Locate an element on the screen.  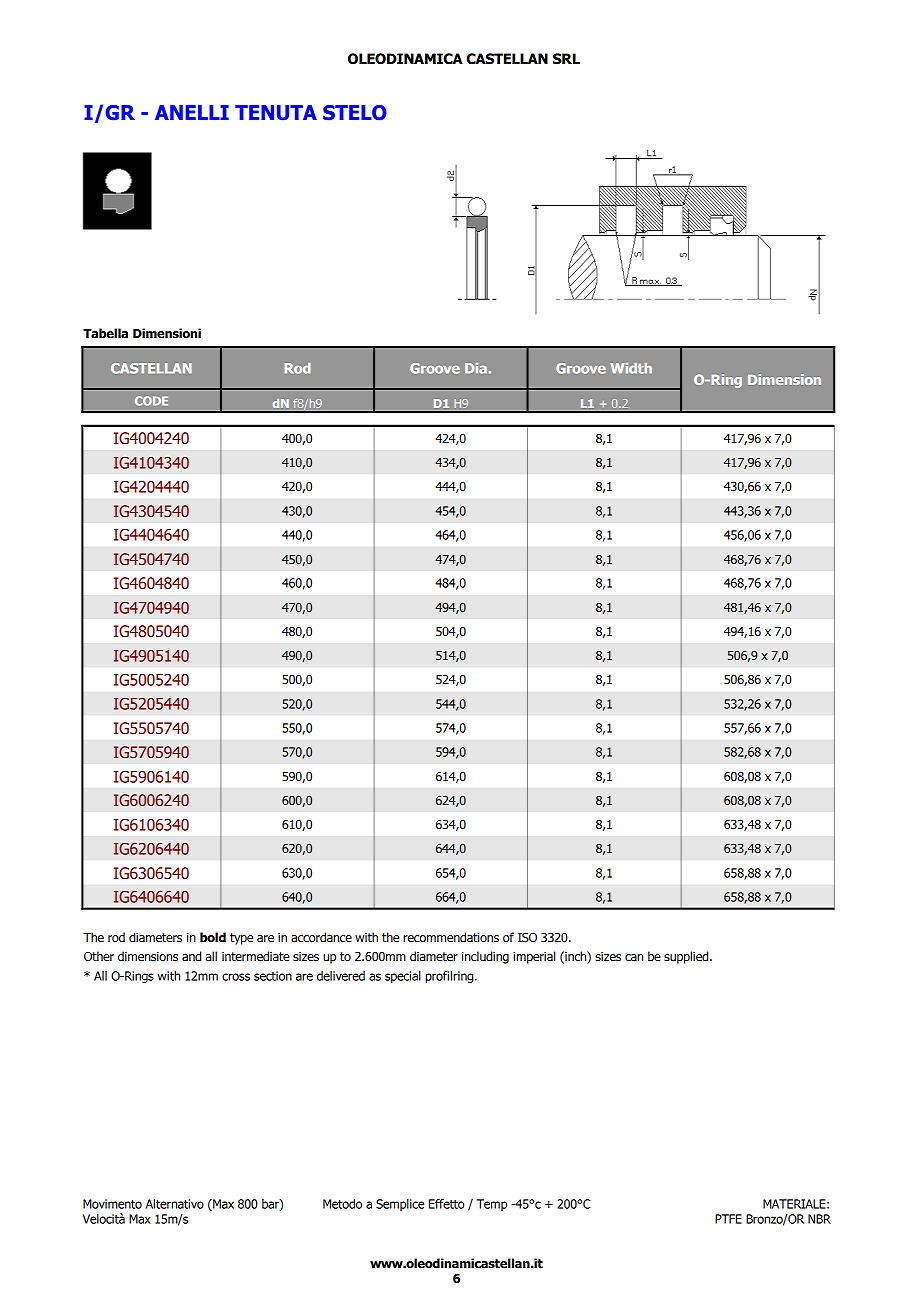
supplied is located at coordinates (687, 957).
